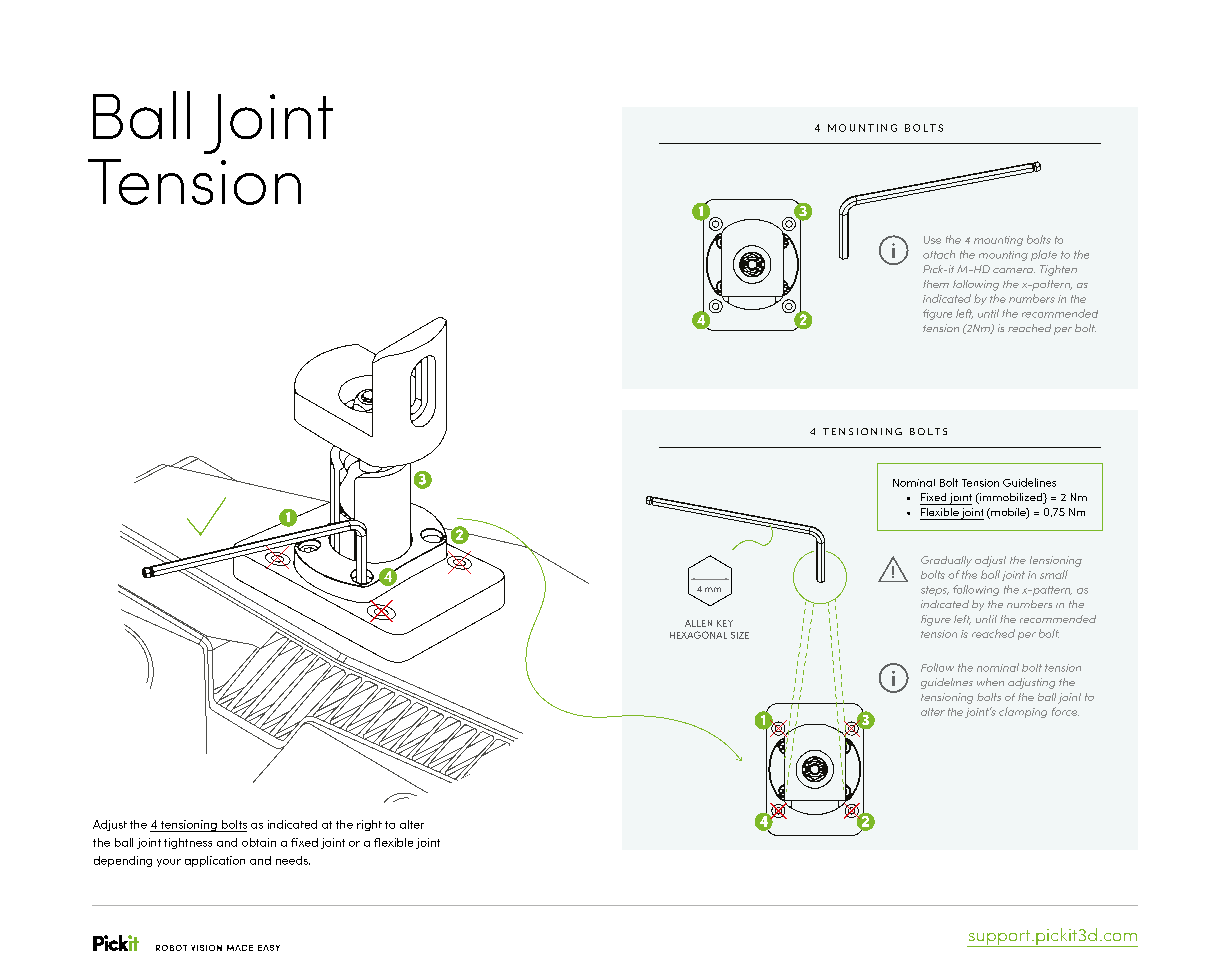 This document has height=976, width=1232. Describe the element at coordinates (939, 254) in the document. I see `attach` at that location.
